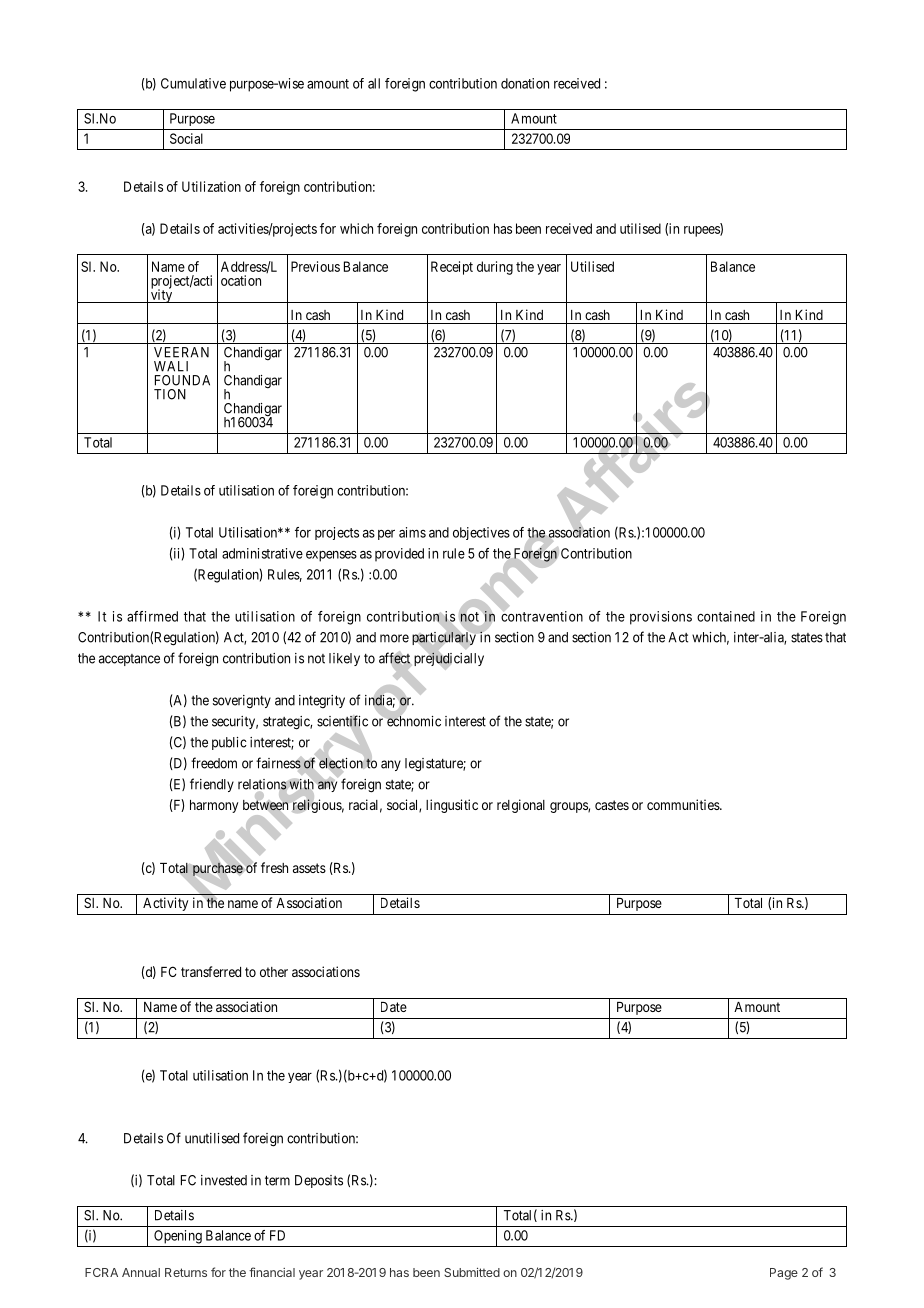  Describe the element at coordinates (684, 804) in the page. I see `communities` at that location.
